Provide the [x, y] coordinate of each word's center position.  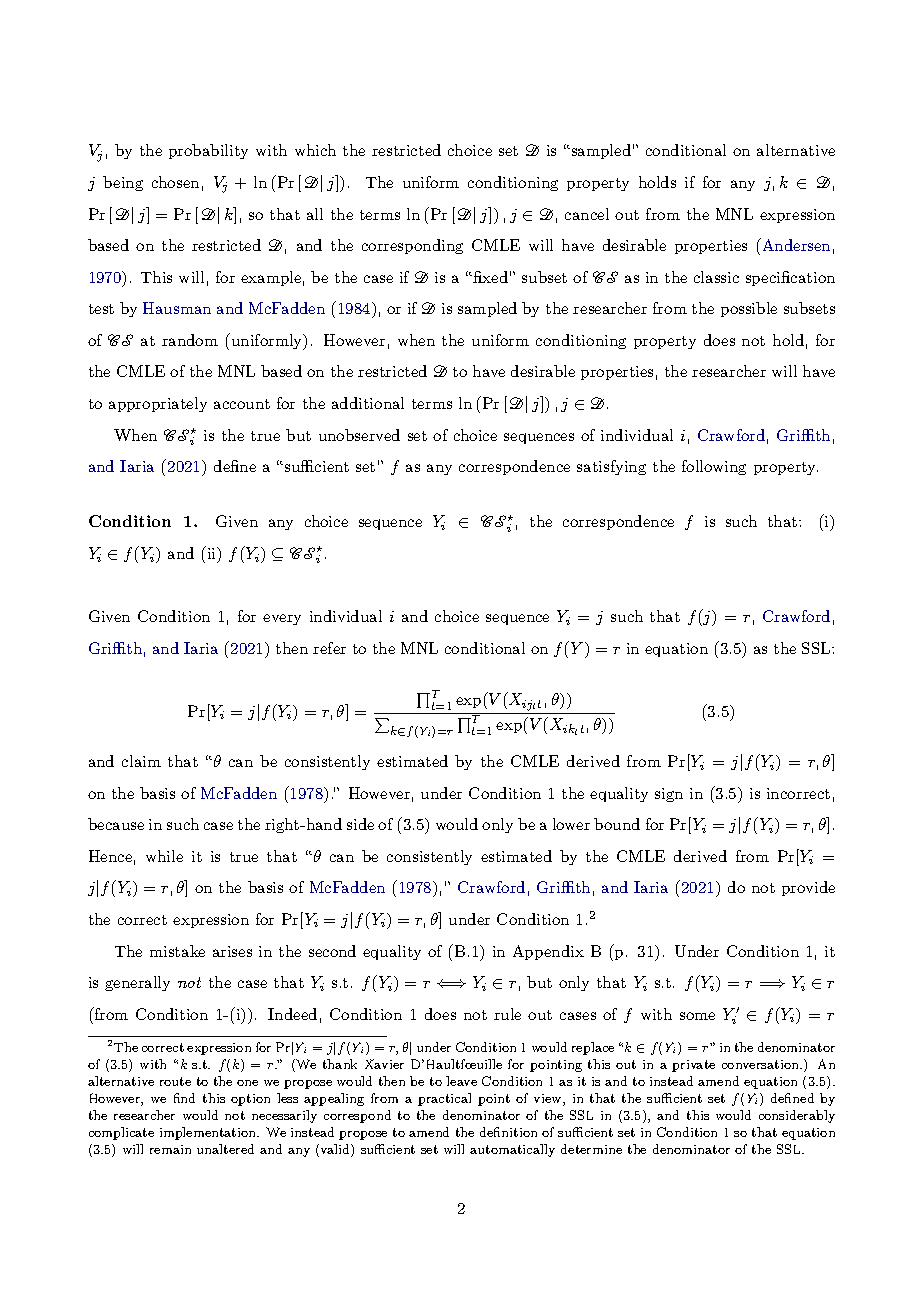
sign [669, 795]
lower [571, 824]
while [164, 856]
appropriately [158, 404]
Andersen [795, 244]
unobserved [359, 435]
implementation [209, 1133]
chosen [175, 182]
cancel [587, 214]
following [714, 467]
